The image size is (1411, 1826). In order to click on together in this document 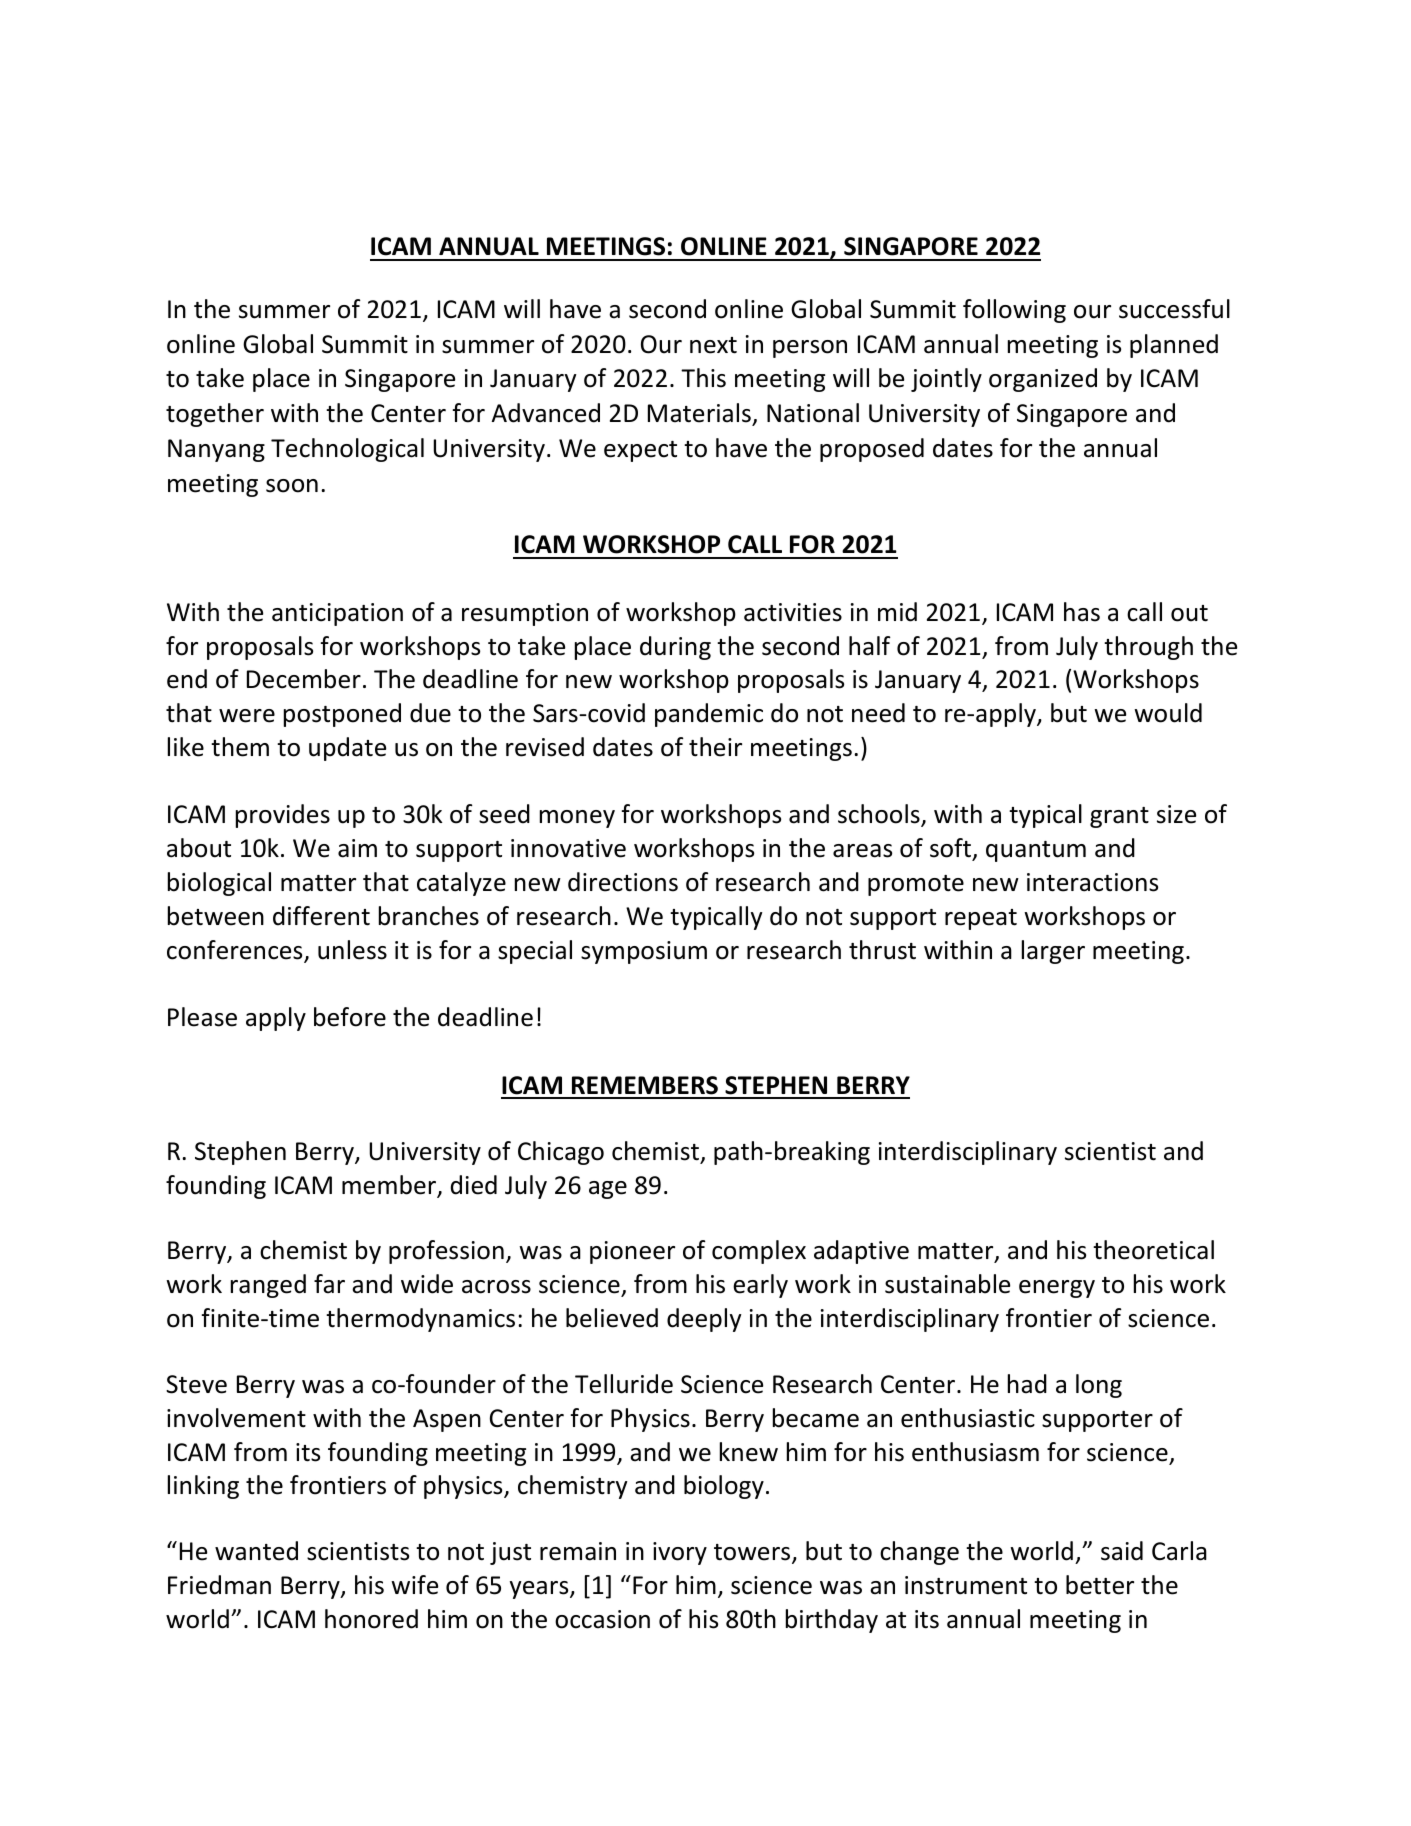, I will do `click(215, 415)`.
